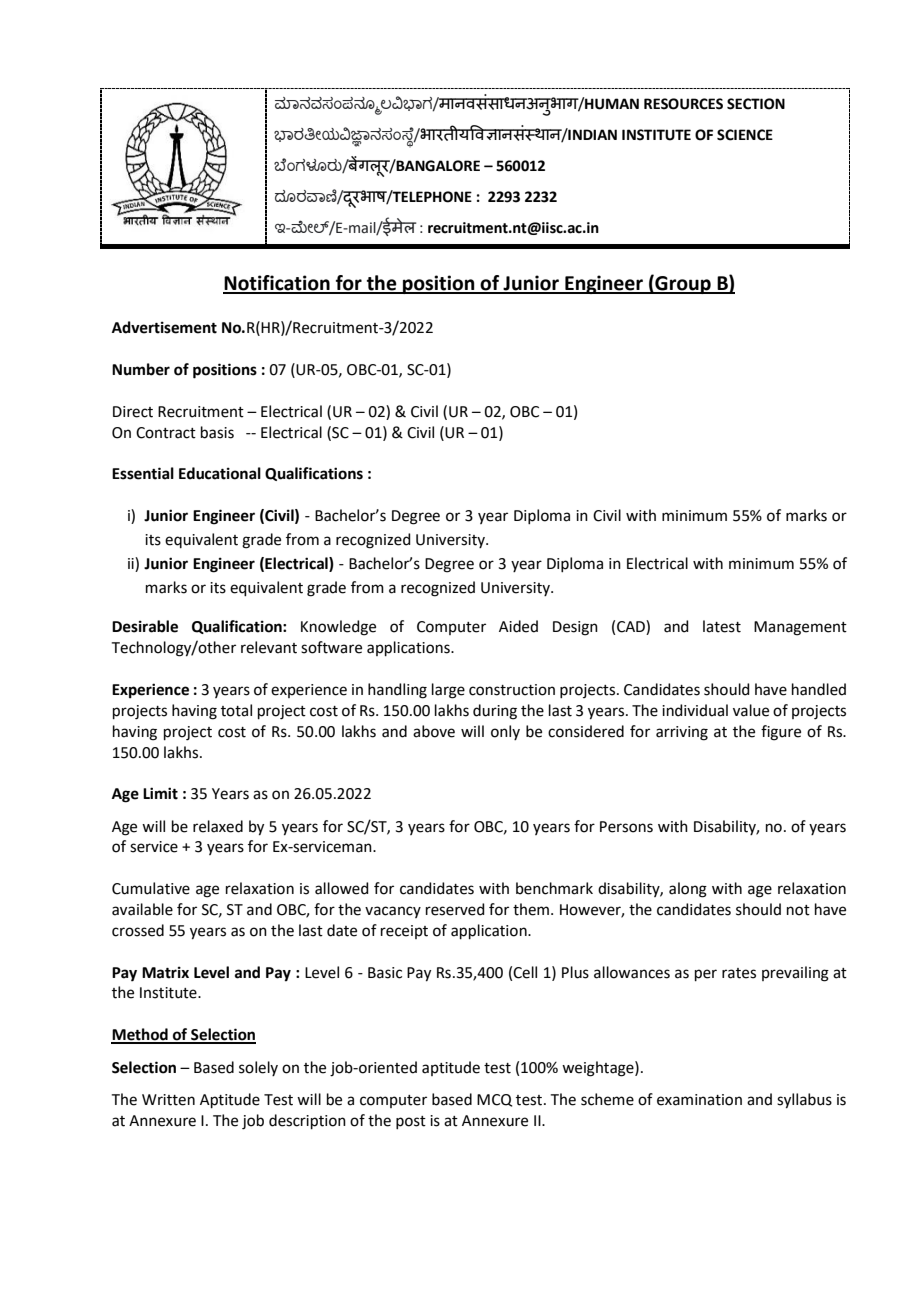 This screenshot has width=924, height=1308. I want to click on RESOURCES, so click(683, 104).
